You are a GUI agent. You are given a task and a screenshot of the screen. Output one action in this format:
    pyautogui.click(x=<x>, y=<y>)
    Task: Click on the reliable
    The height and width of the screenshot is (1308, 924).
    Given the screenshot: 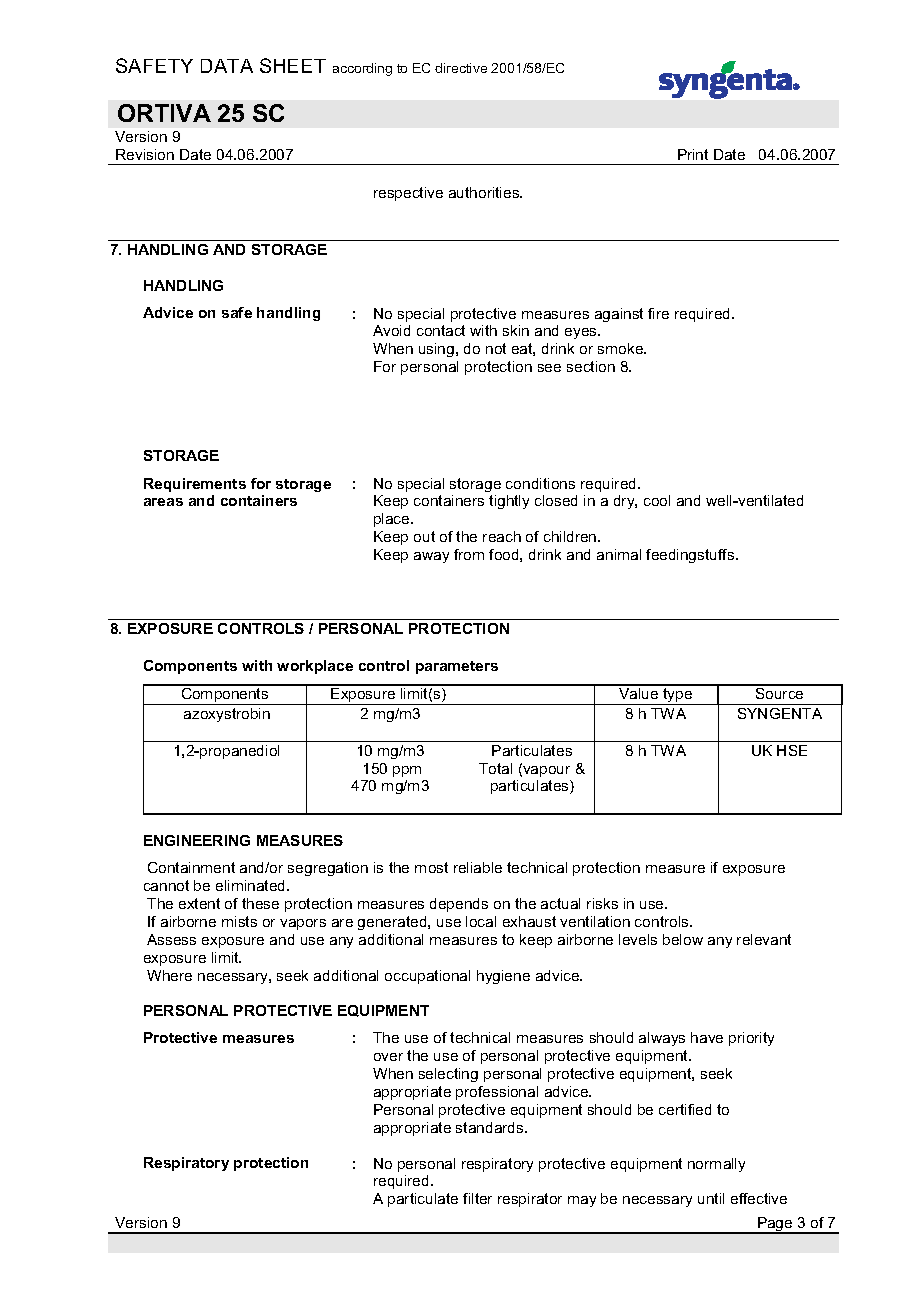 What is the action you would take?
    pyautogui.click(x=478, y=867)
